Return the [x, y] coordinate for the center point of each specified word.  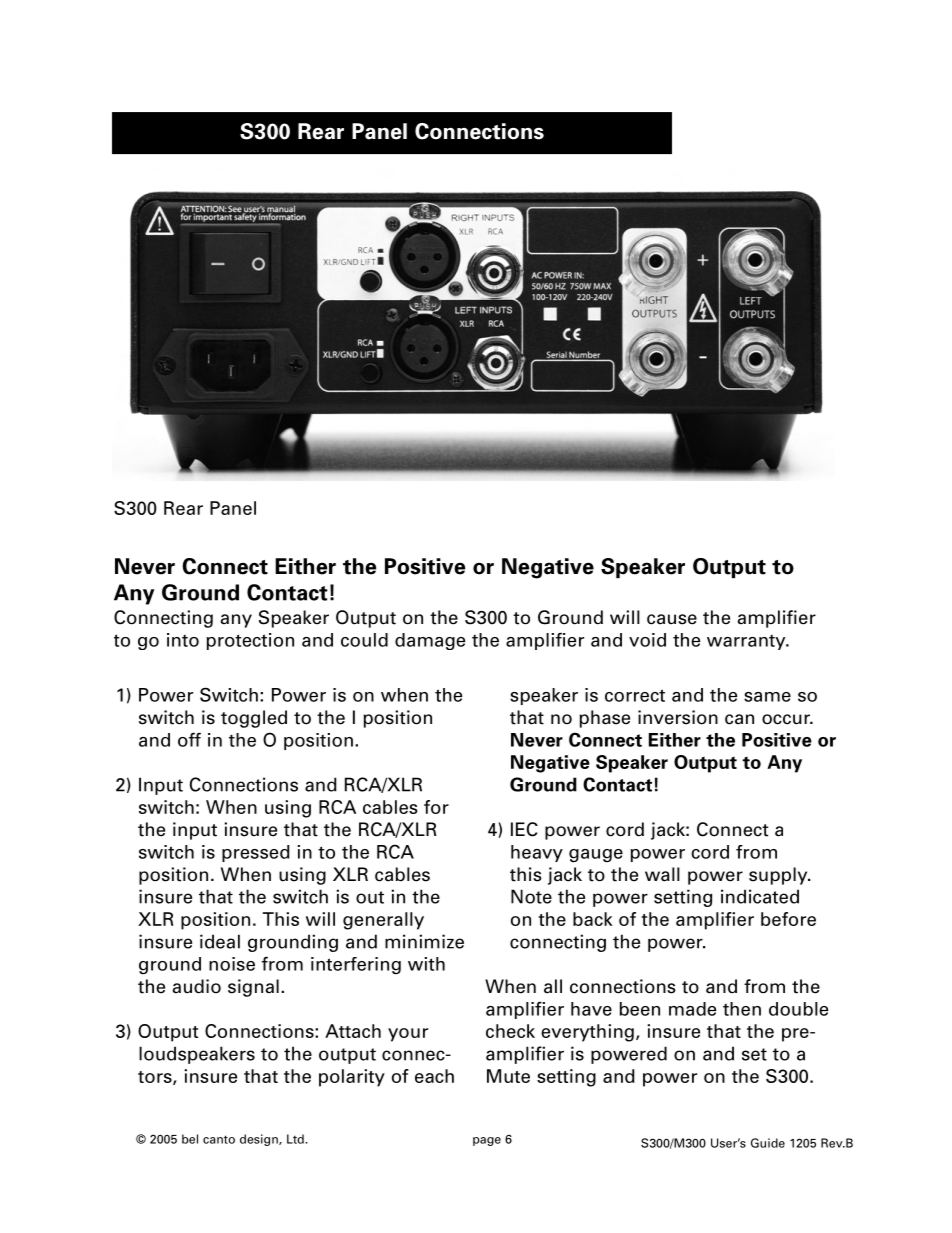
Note [531, 896]
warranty [747, 642]
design [260, 1140]
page [487, 1141]
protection [250, 641]
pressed [256, 853]
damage [430, 641]
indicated [760, 896]
